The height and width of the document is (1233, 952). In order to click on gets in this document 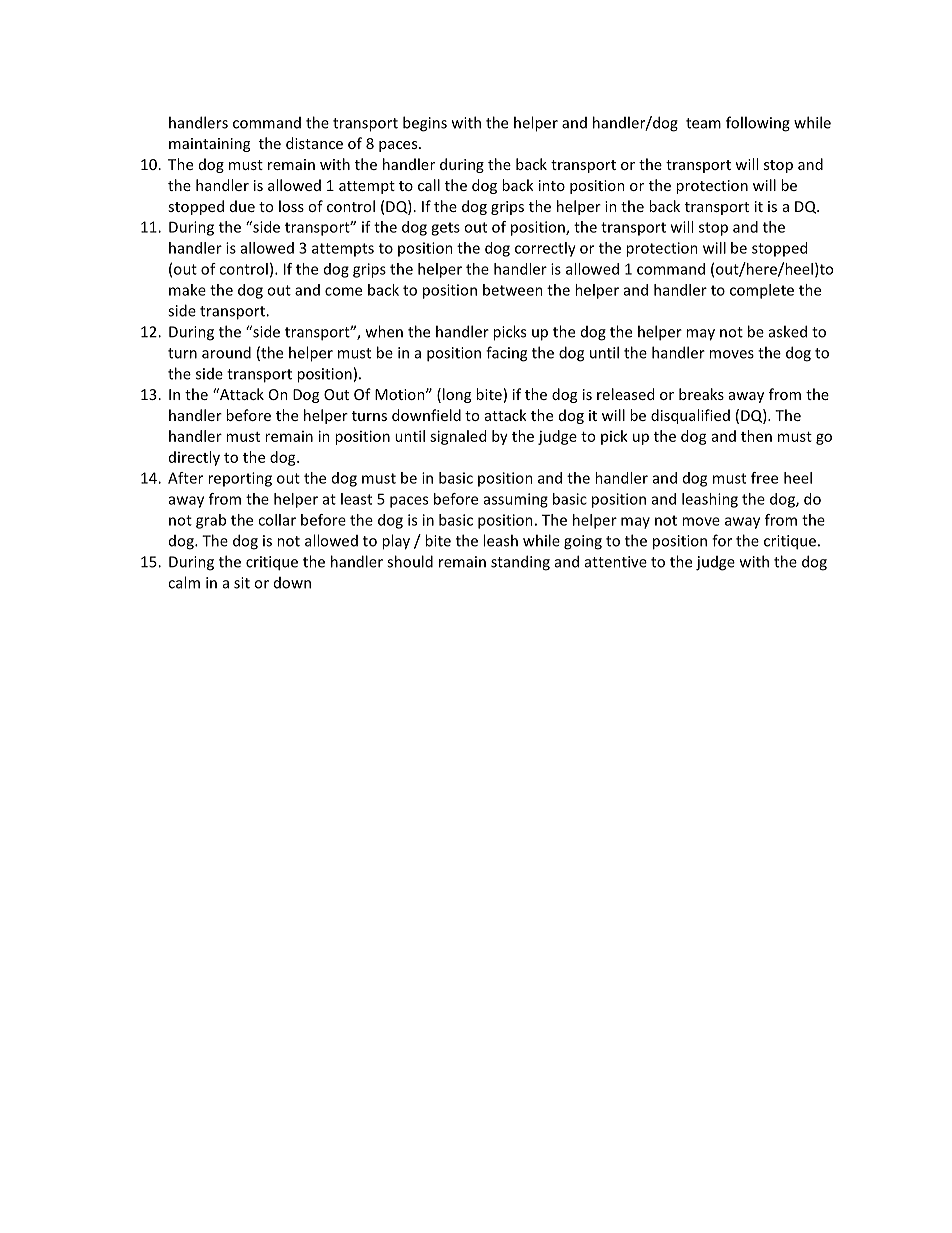, I will do `click(445, 229)`.
